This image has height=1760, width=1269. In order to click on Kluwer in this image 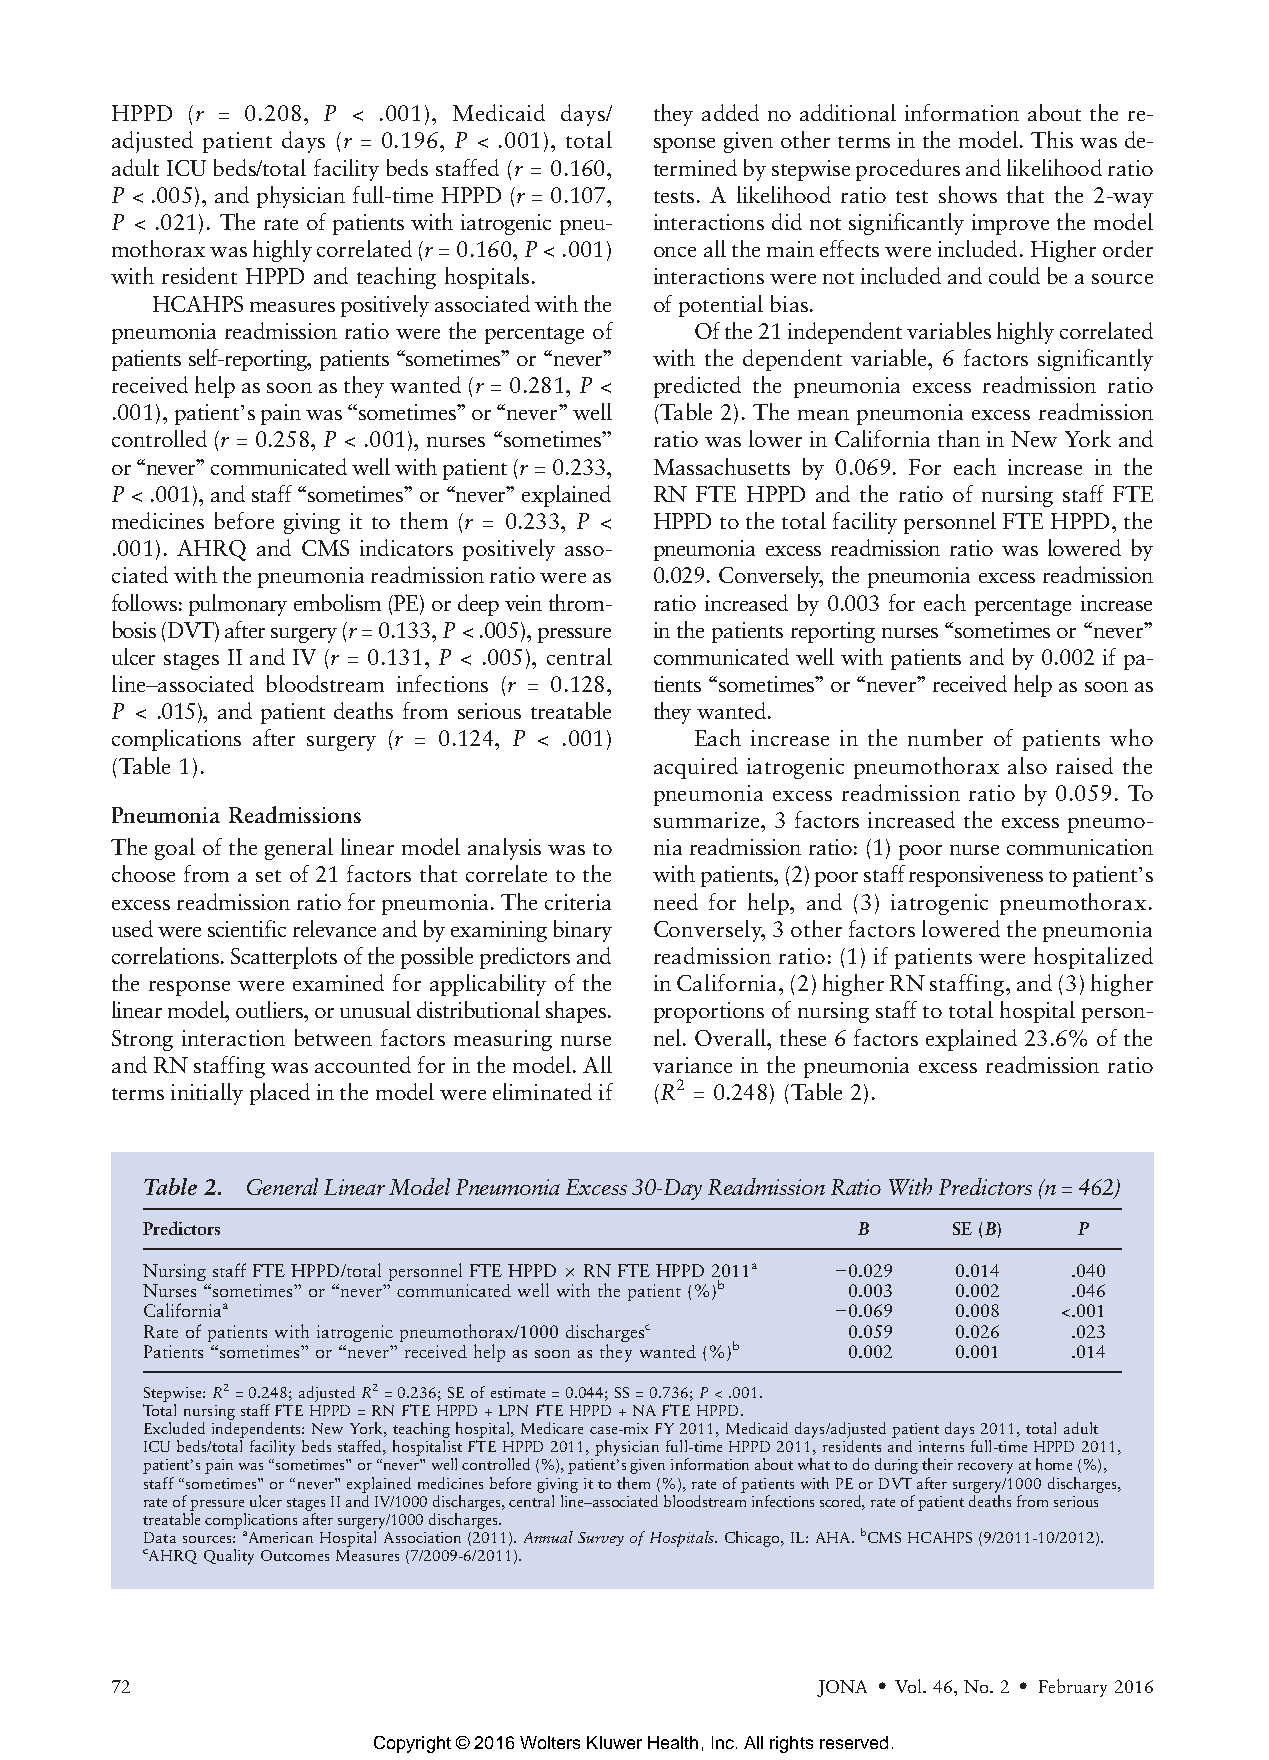, I will do `click(614, 1742)`.
